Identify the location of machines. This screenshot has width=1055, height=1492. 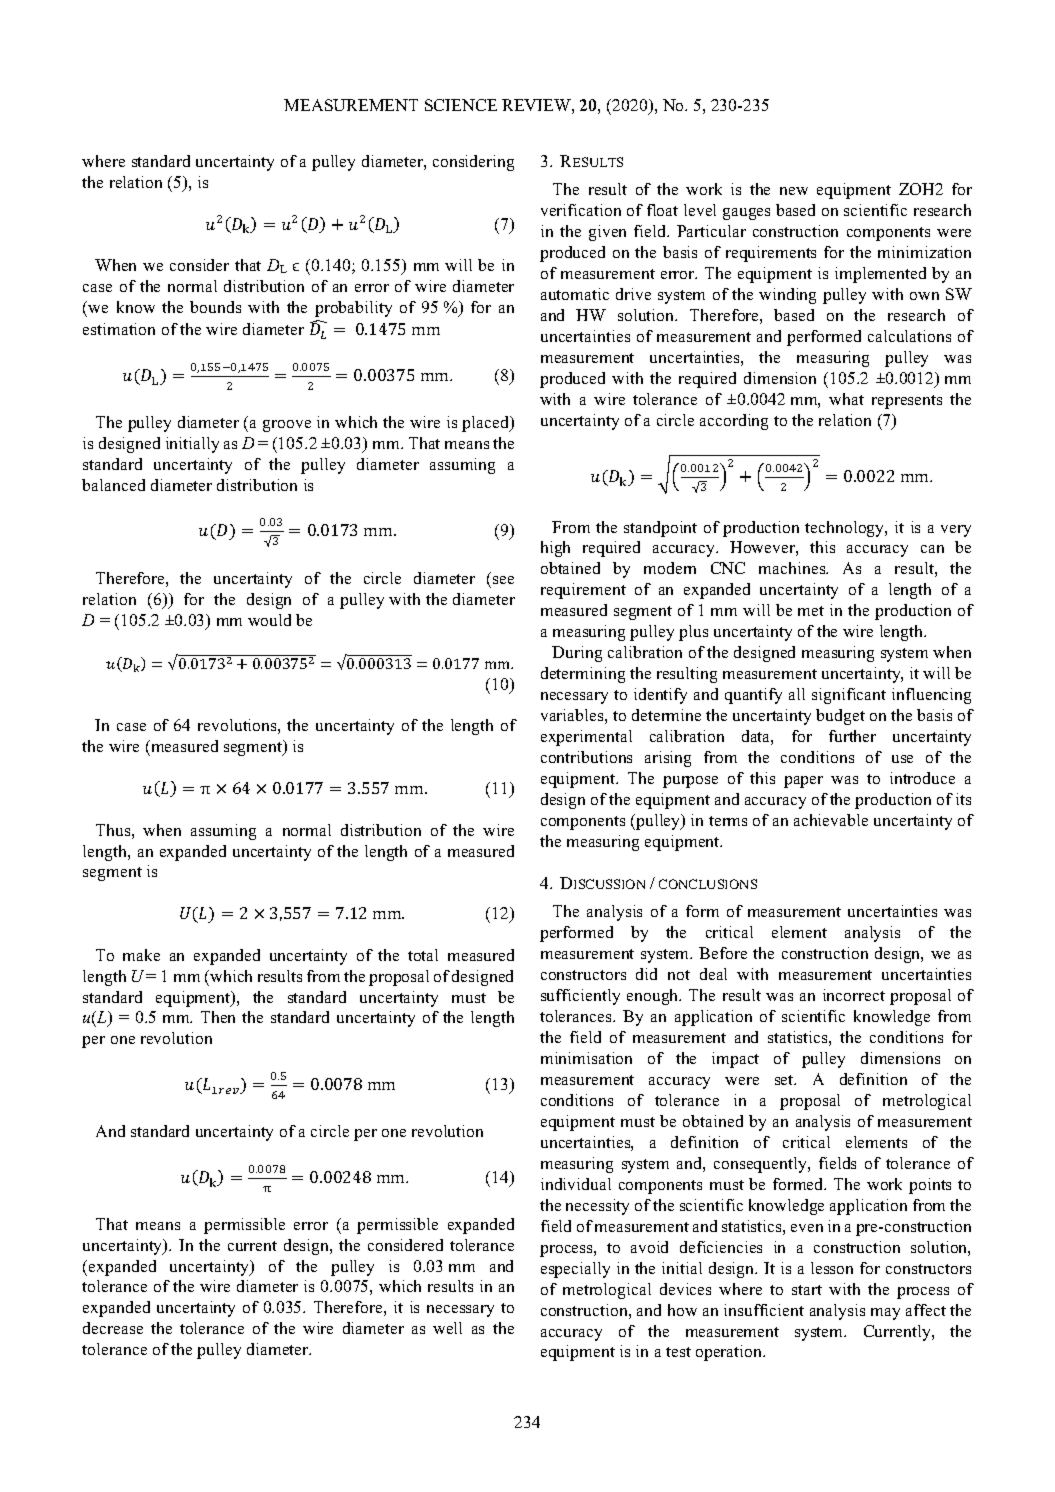
(793, 568).
